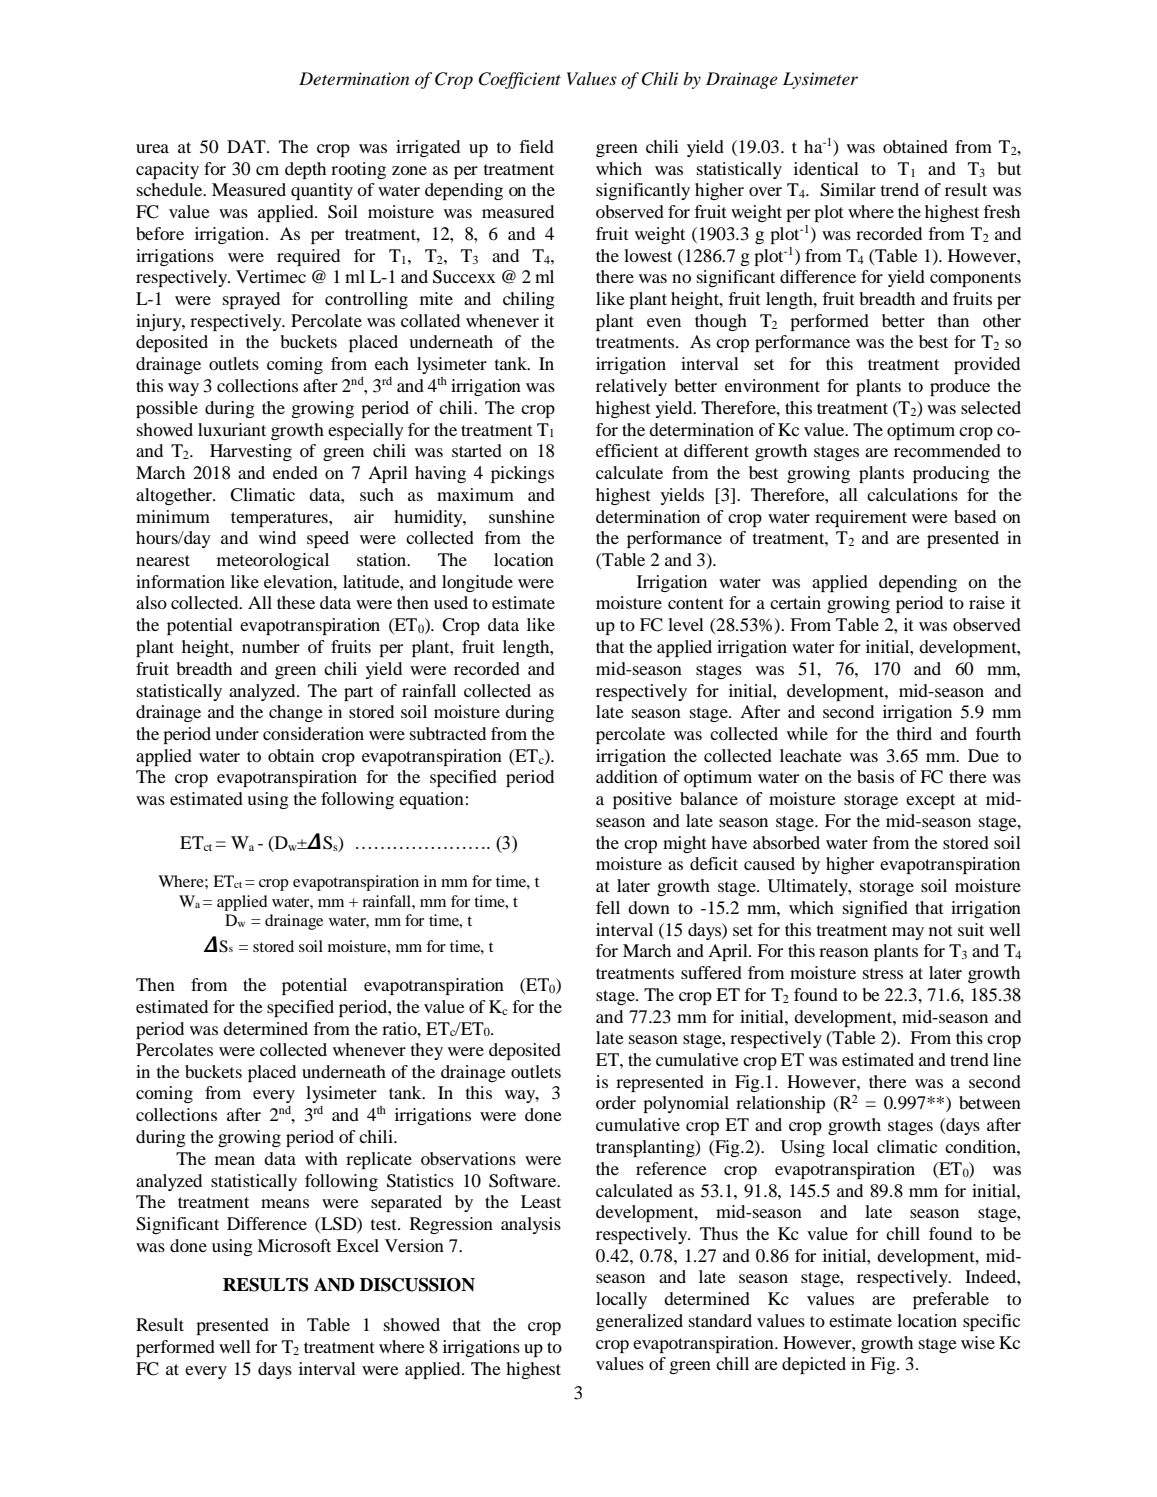  Describe the element at coordinates (536, 146) in the screenshot. I see `field` at that location.
